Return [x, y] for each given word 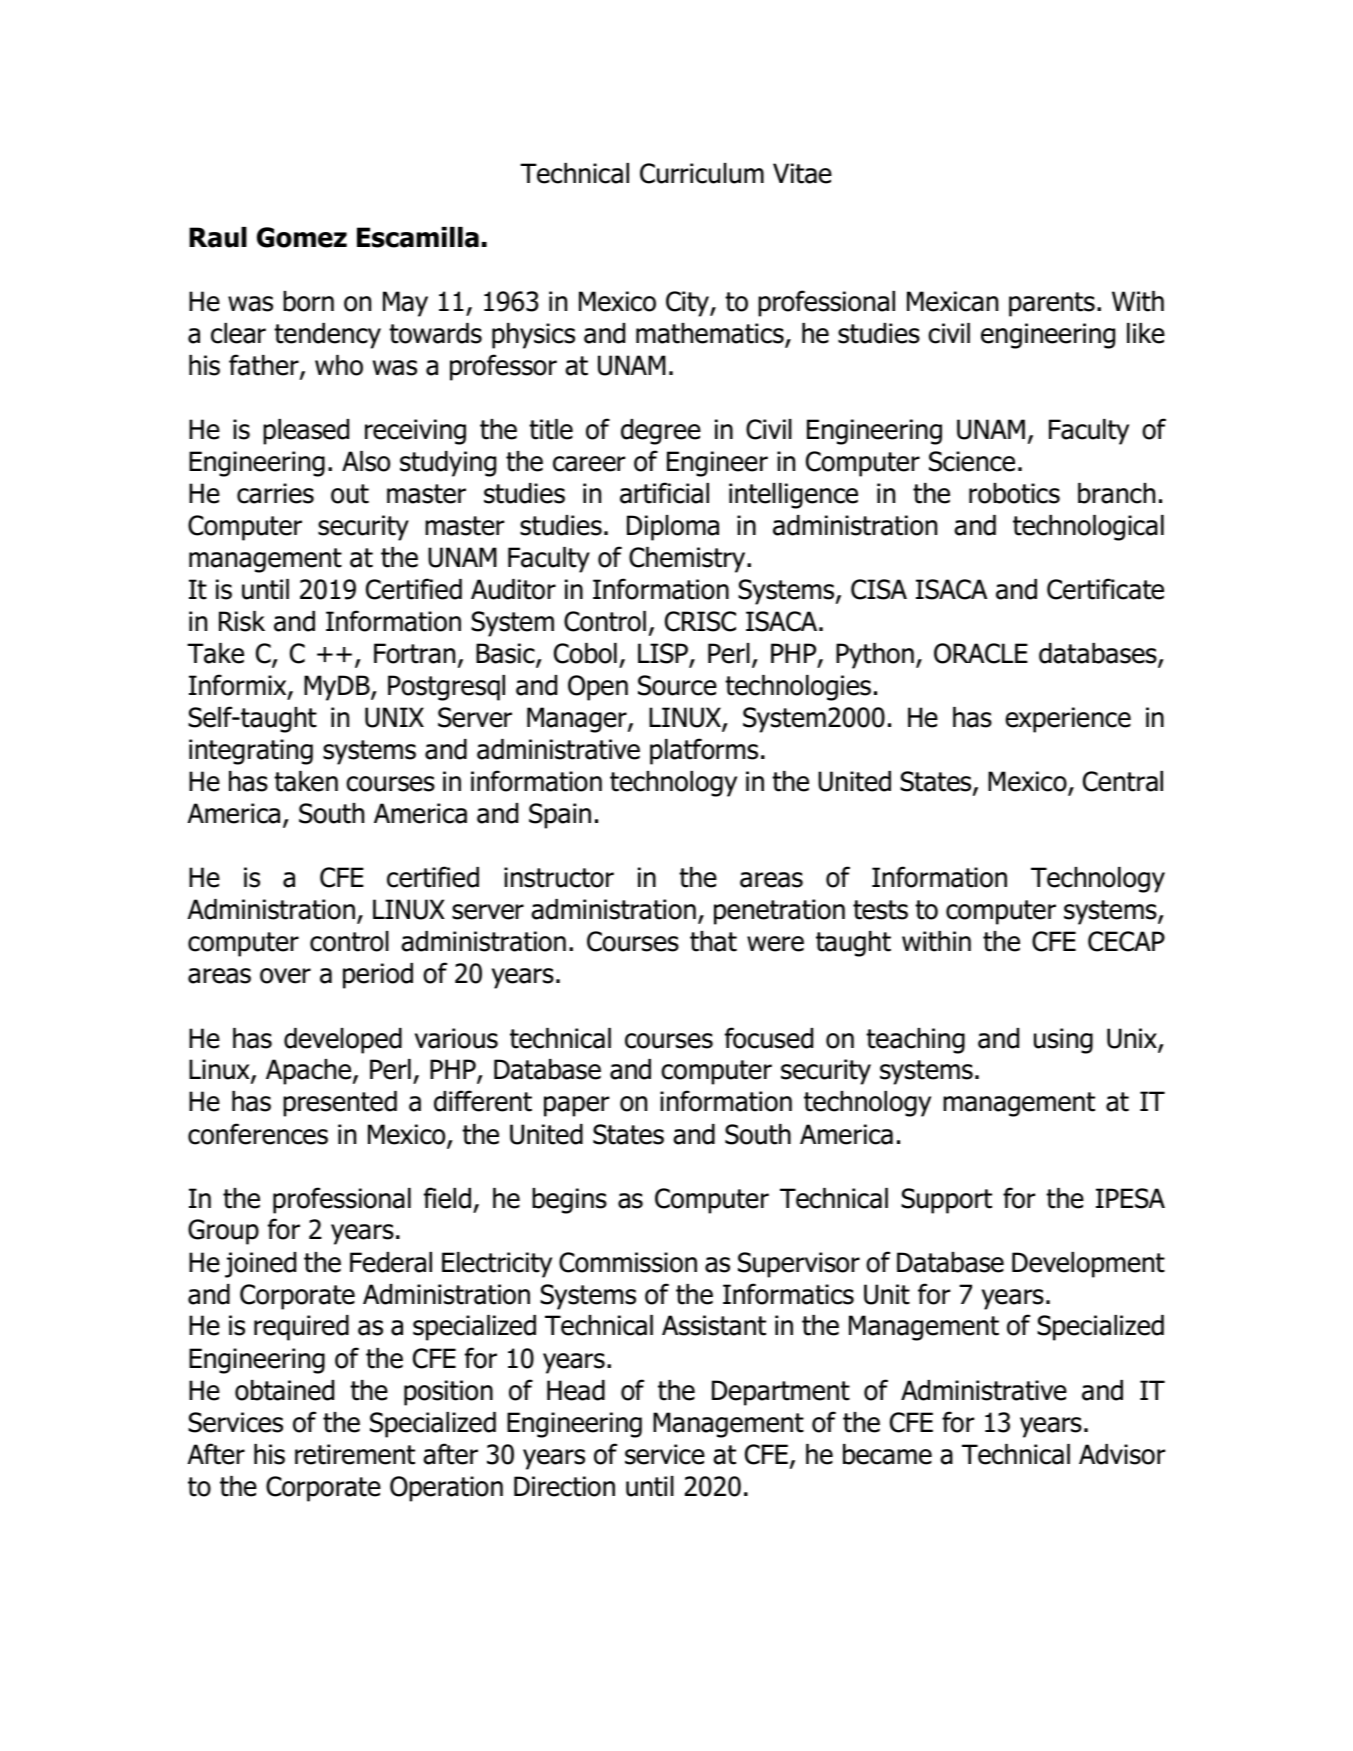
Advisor [1122, 1454]
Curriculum [702, 173]
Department [781, 1393]
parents [1052, 304]
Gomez [302, 237]
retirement [355, 1454]
